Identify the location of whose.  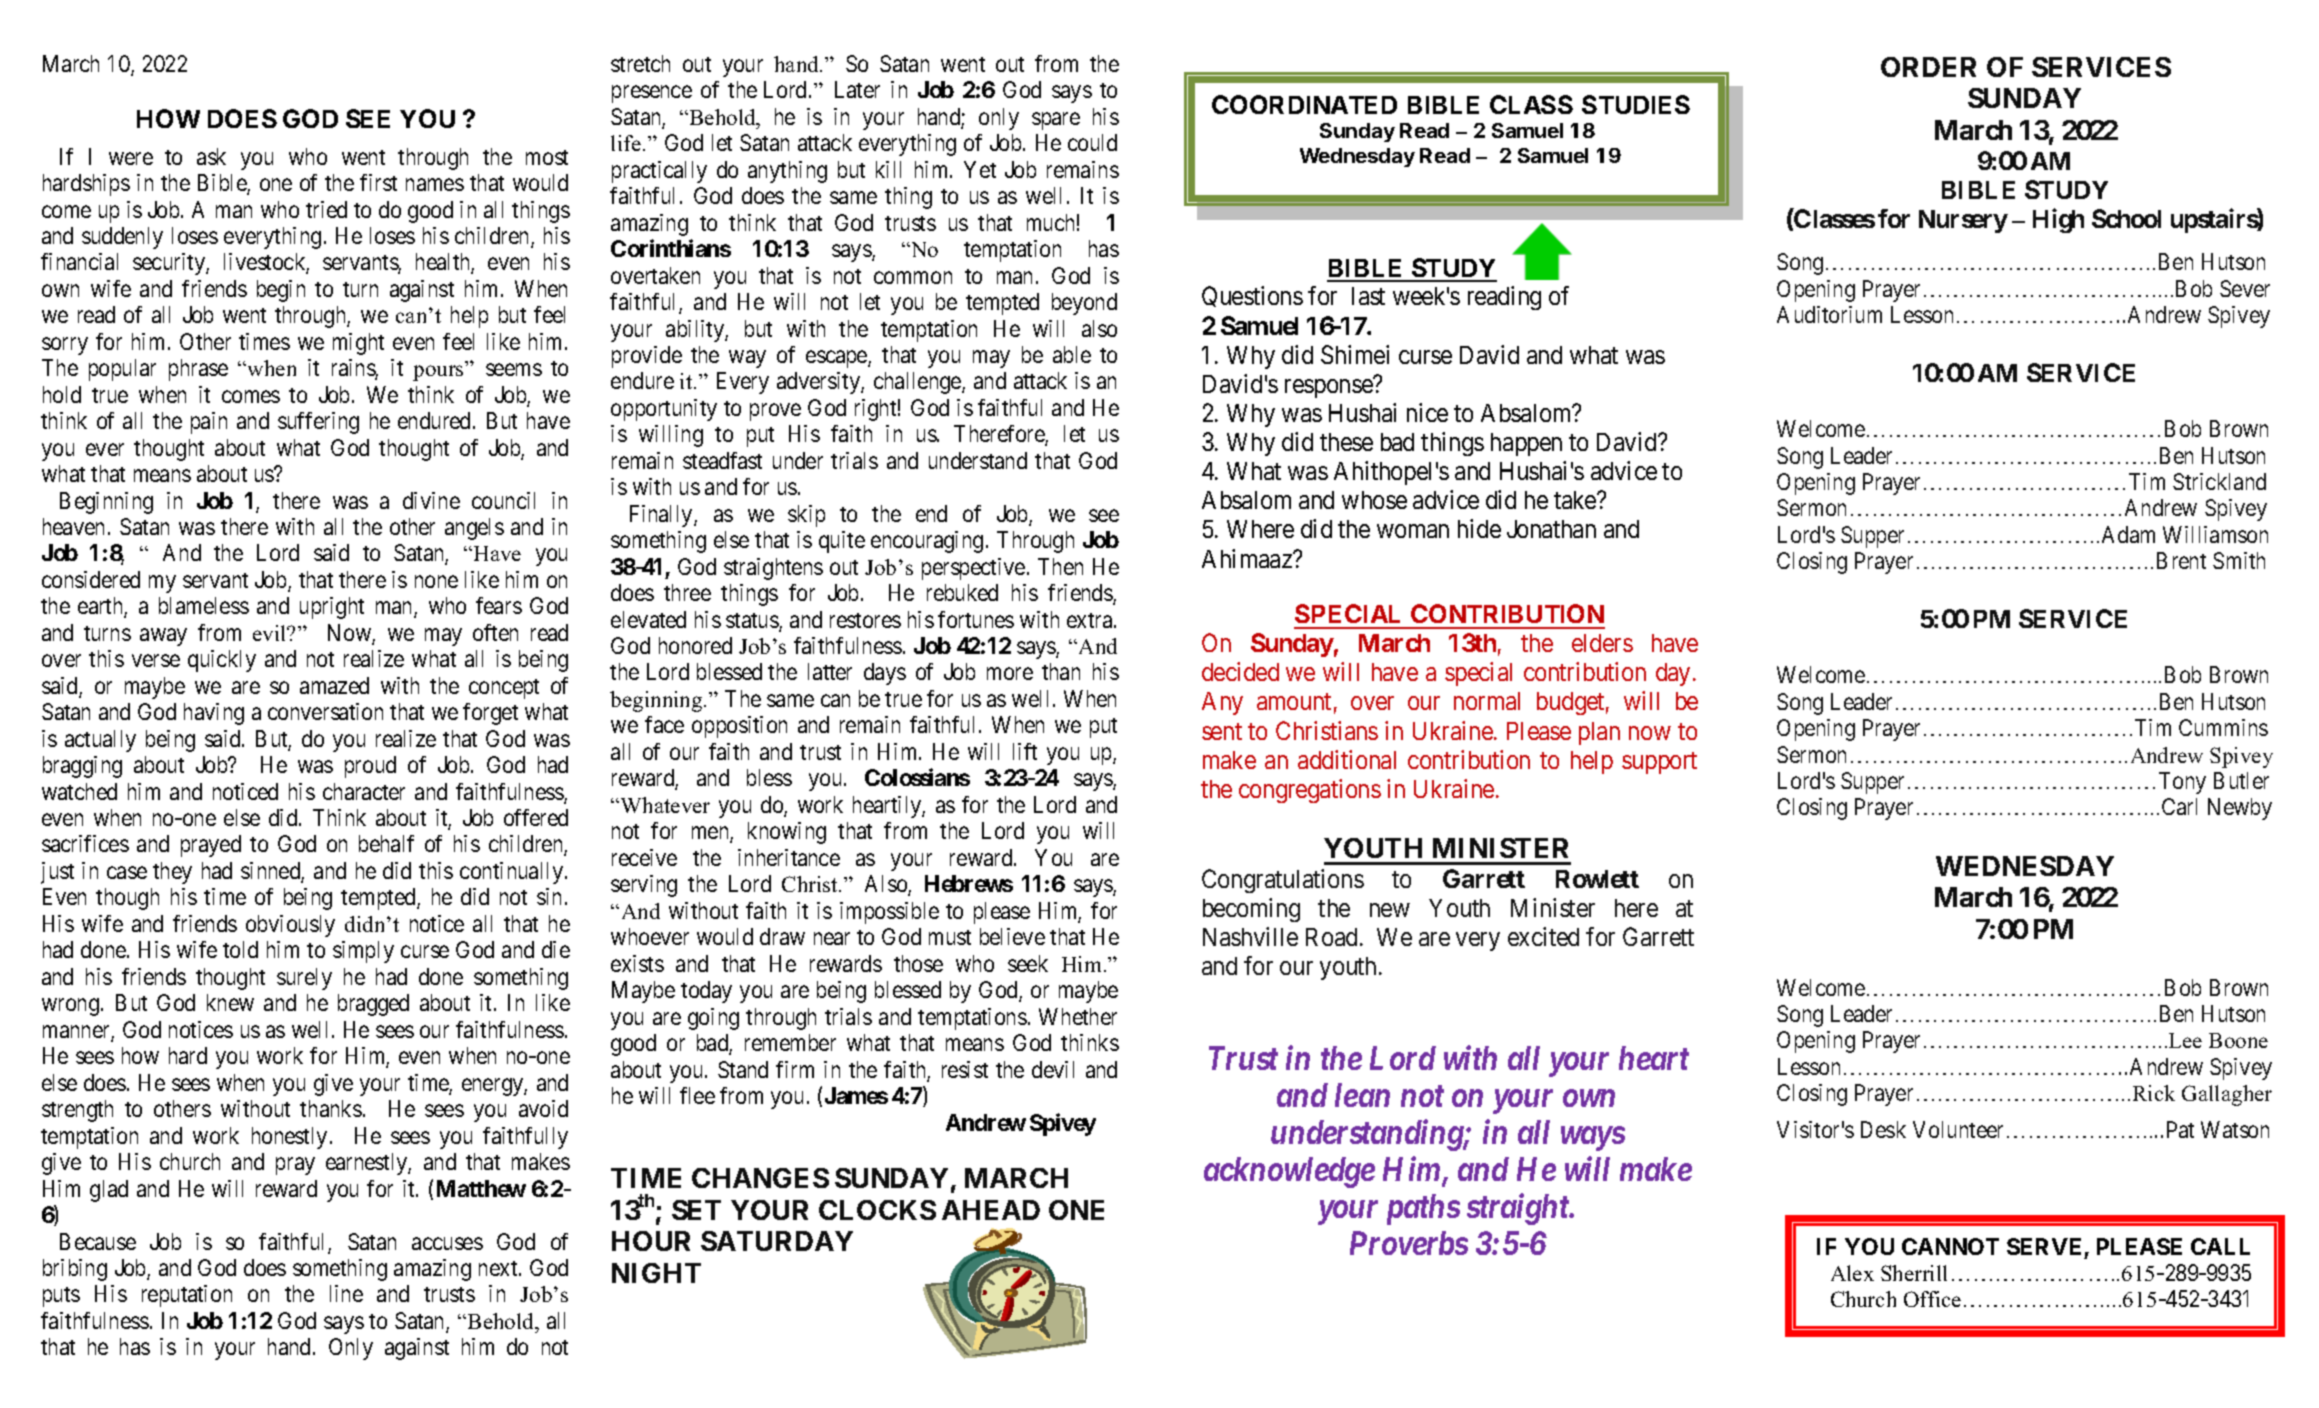
(1374, 500).
